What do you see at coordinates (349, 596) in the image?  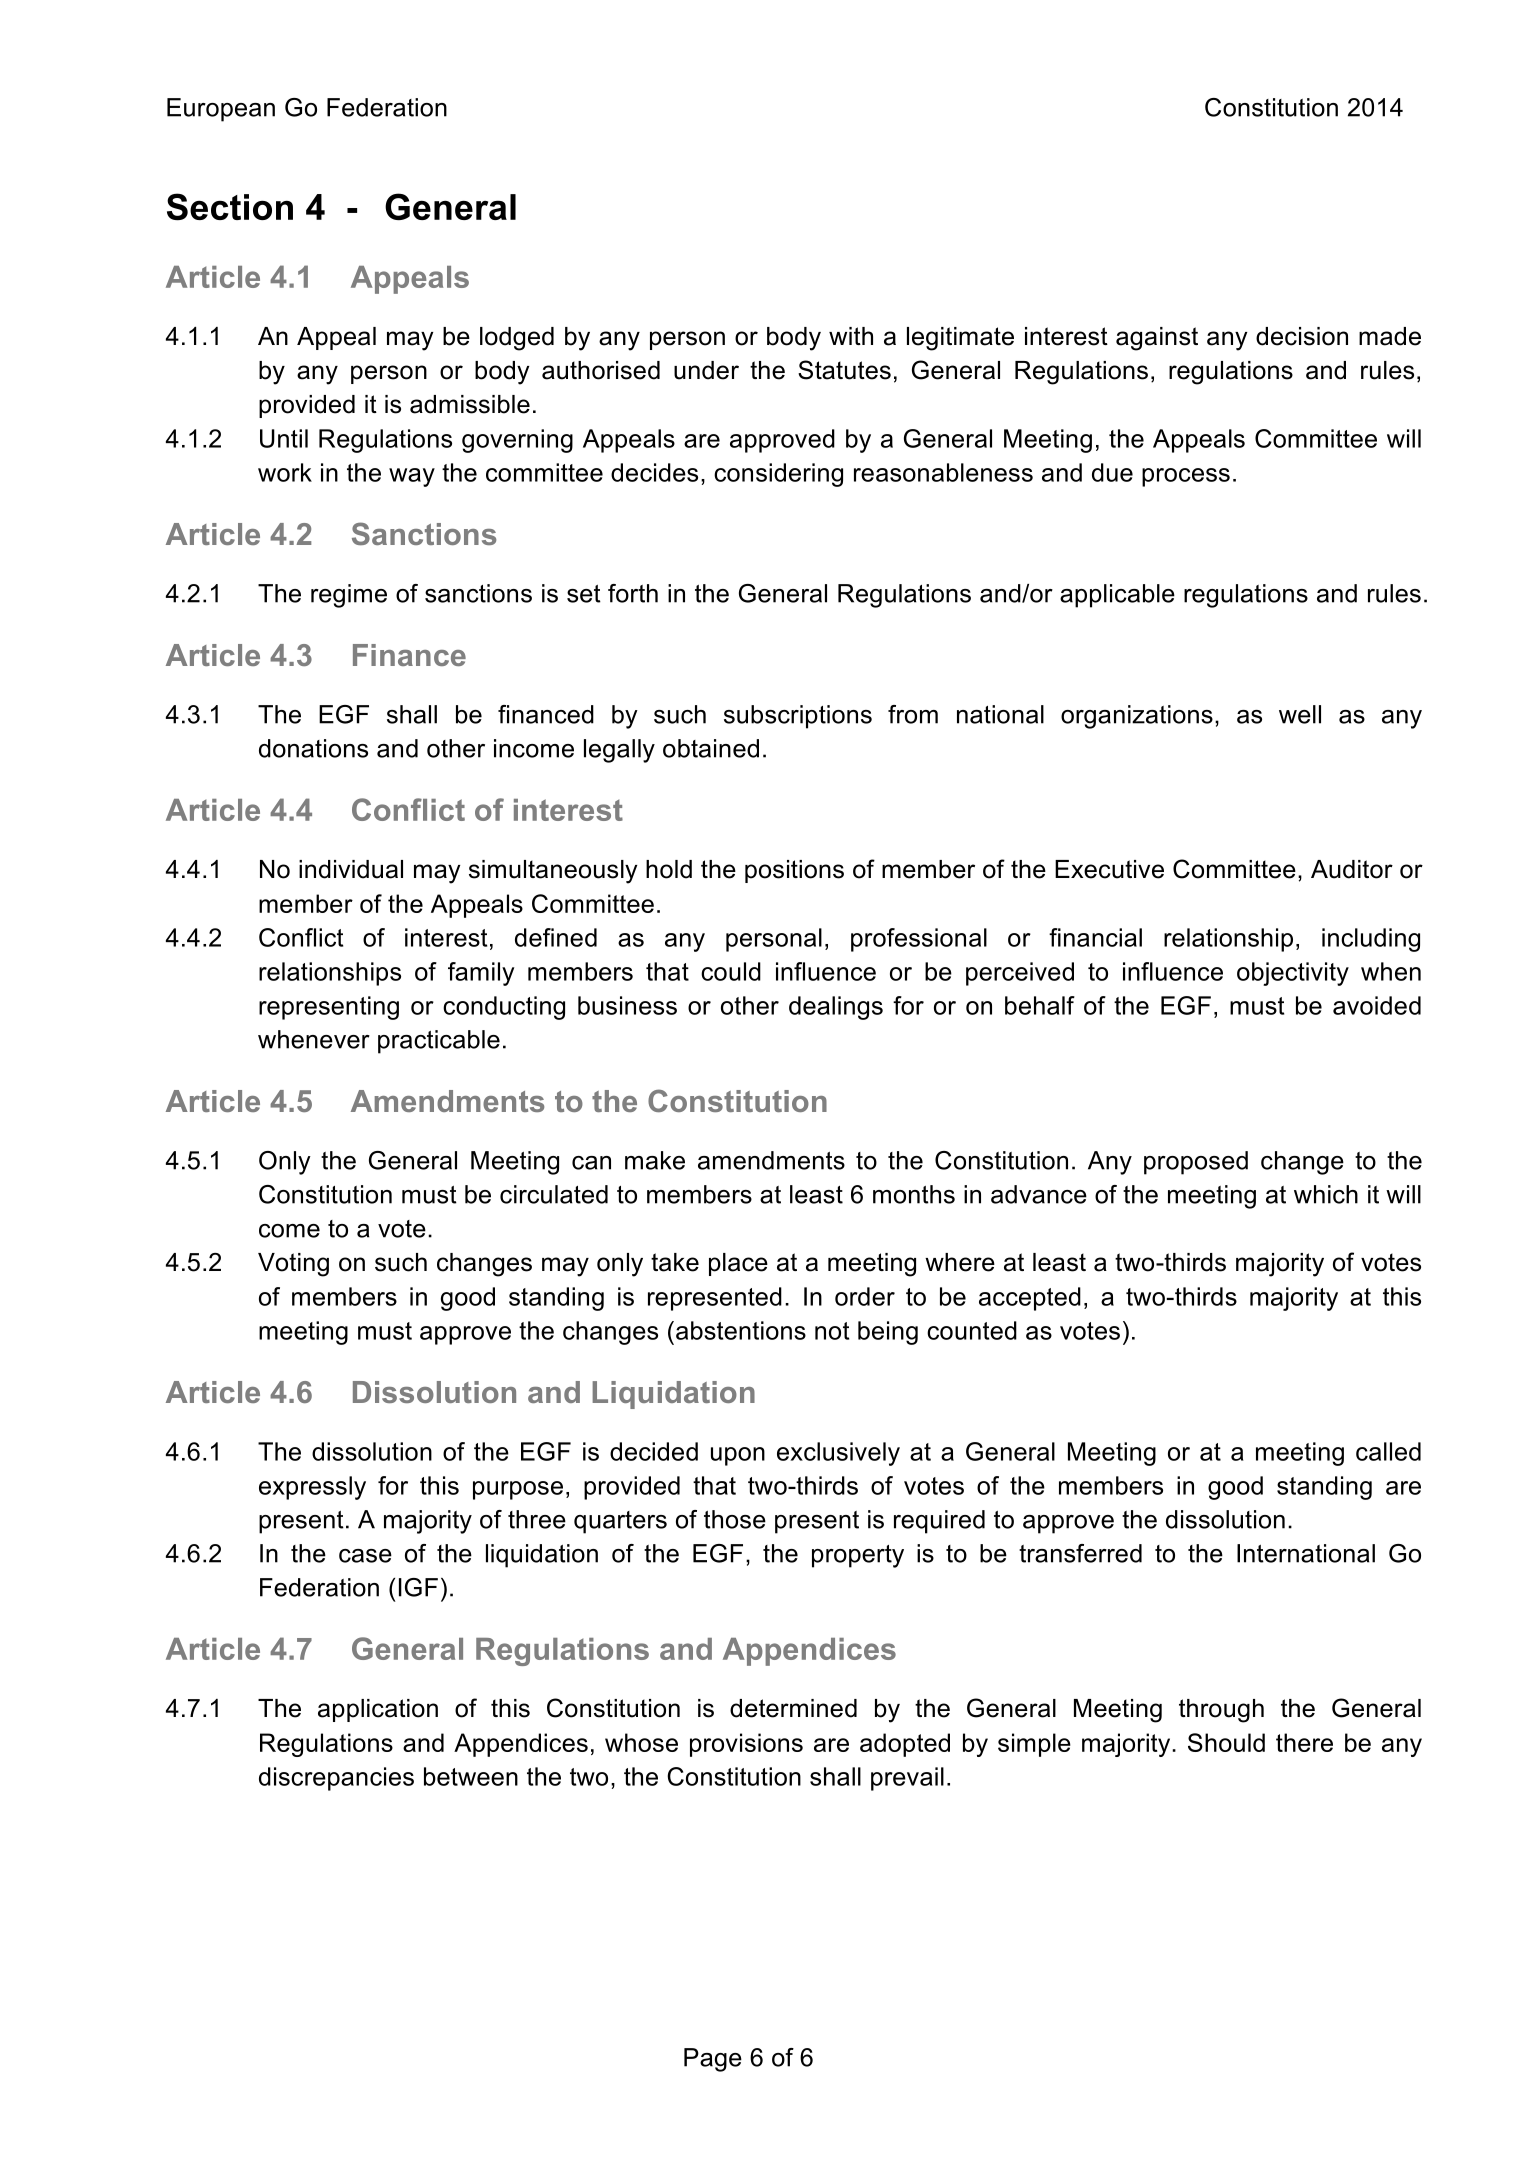 I see `regime` at bounding box center [349, 596].
